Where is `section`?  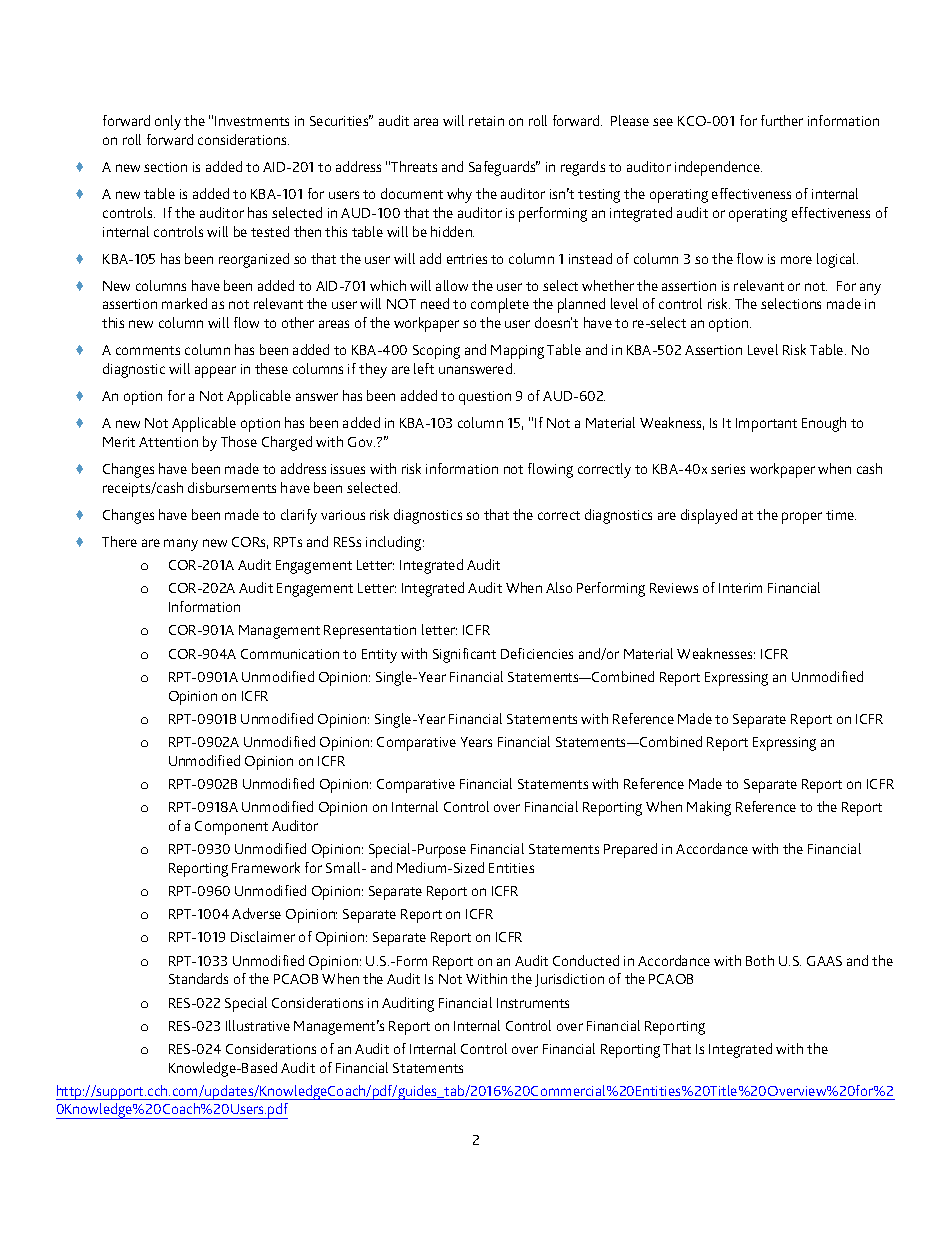 section is located at coordinates (165, 167).
